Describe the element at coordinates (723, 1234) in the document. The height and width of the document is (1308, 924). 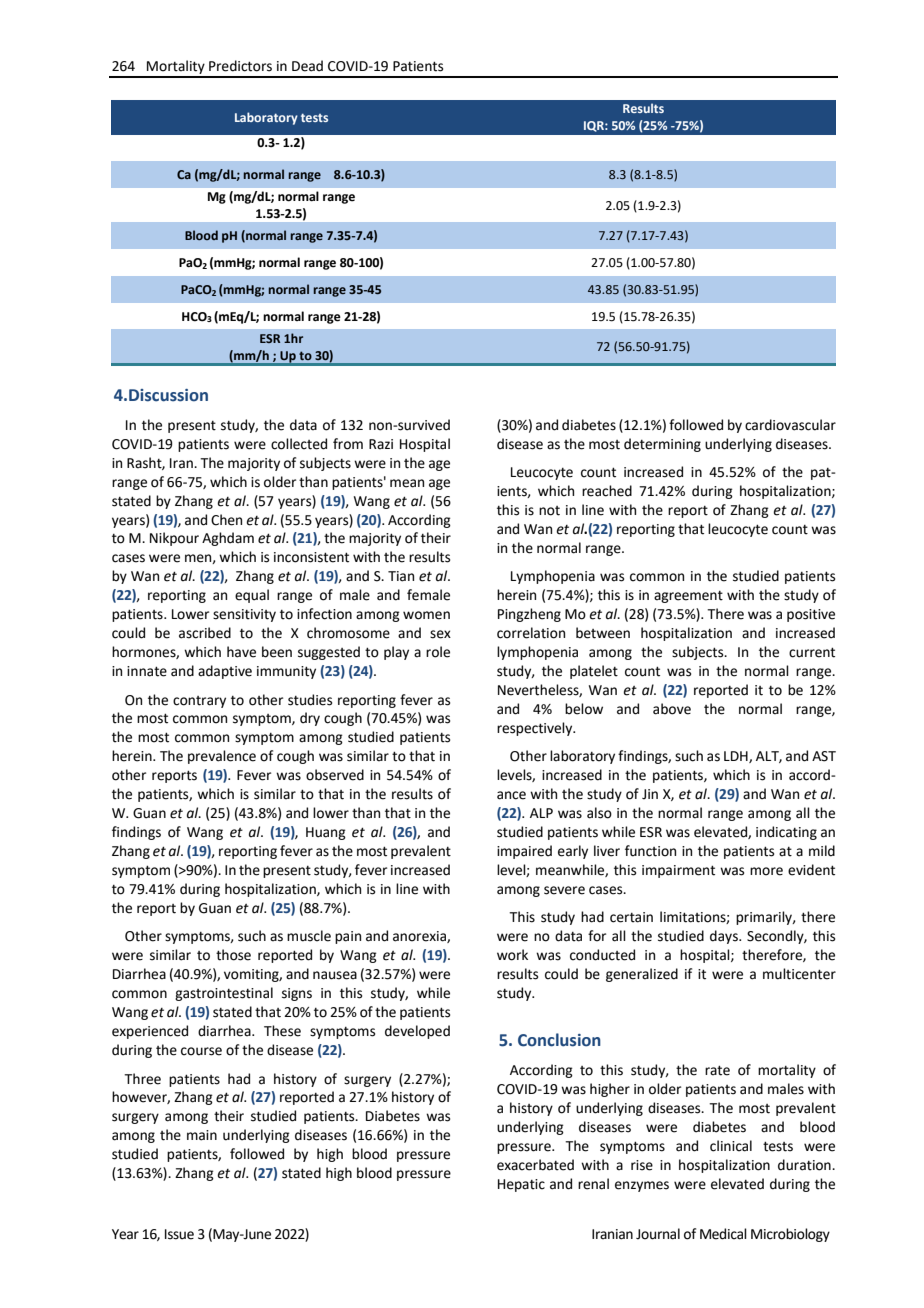
I see `Medical` at that location.
